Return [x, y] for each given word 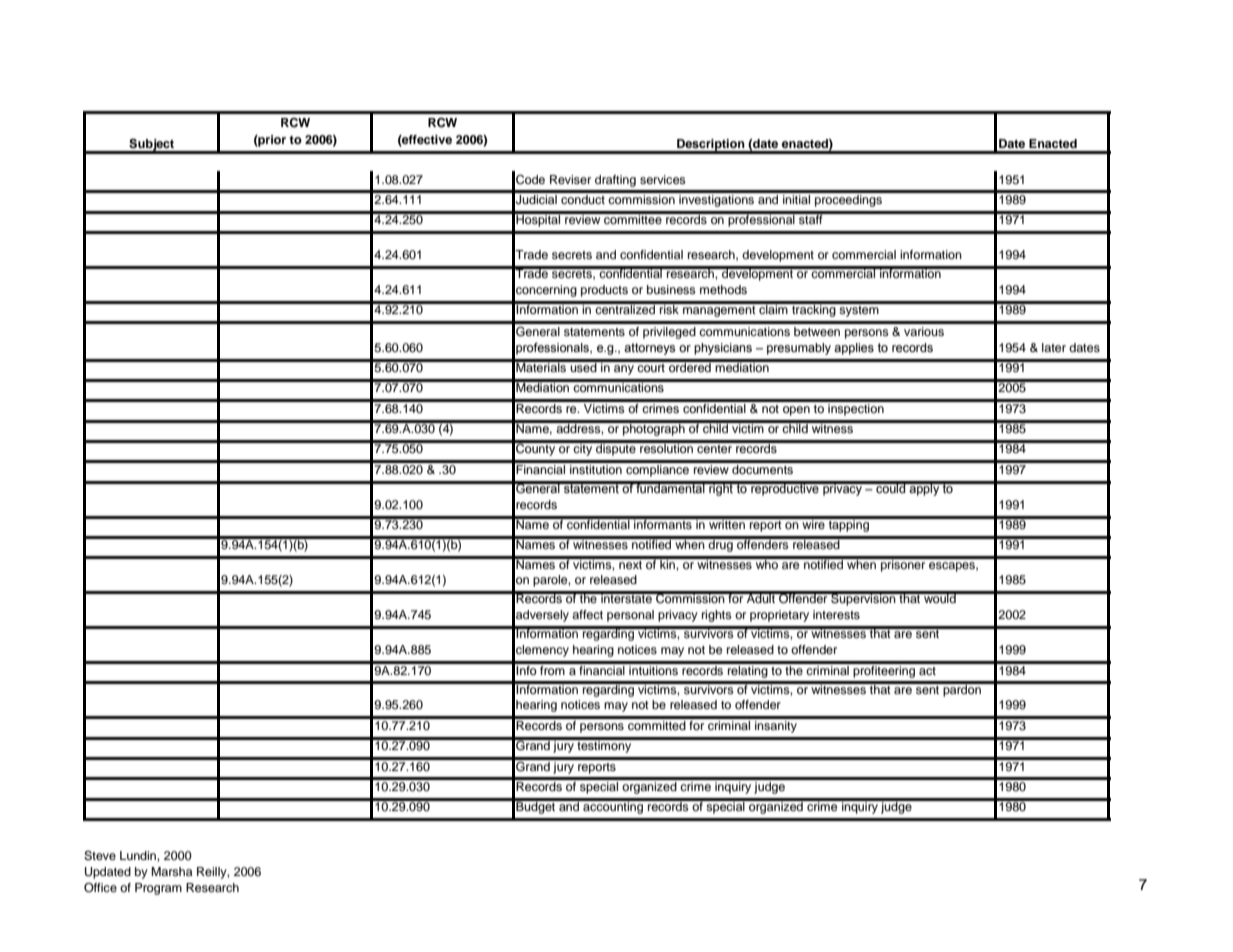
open [796, 411]
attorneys [649, 349]
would [940, 597]
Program [158, 889]
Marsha [171, 871]
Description [711, 146]
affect [587, 614]
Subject [152, 146]
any [624, 370]
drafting [615, 181]
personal [630, 616]
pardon [962, 689]
